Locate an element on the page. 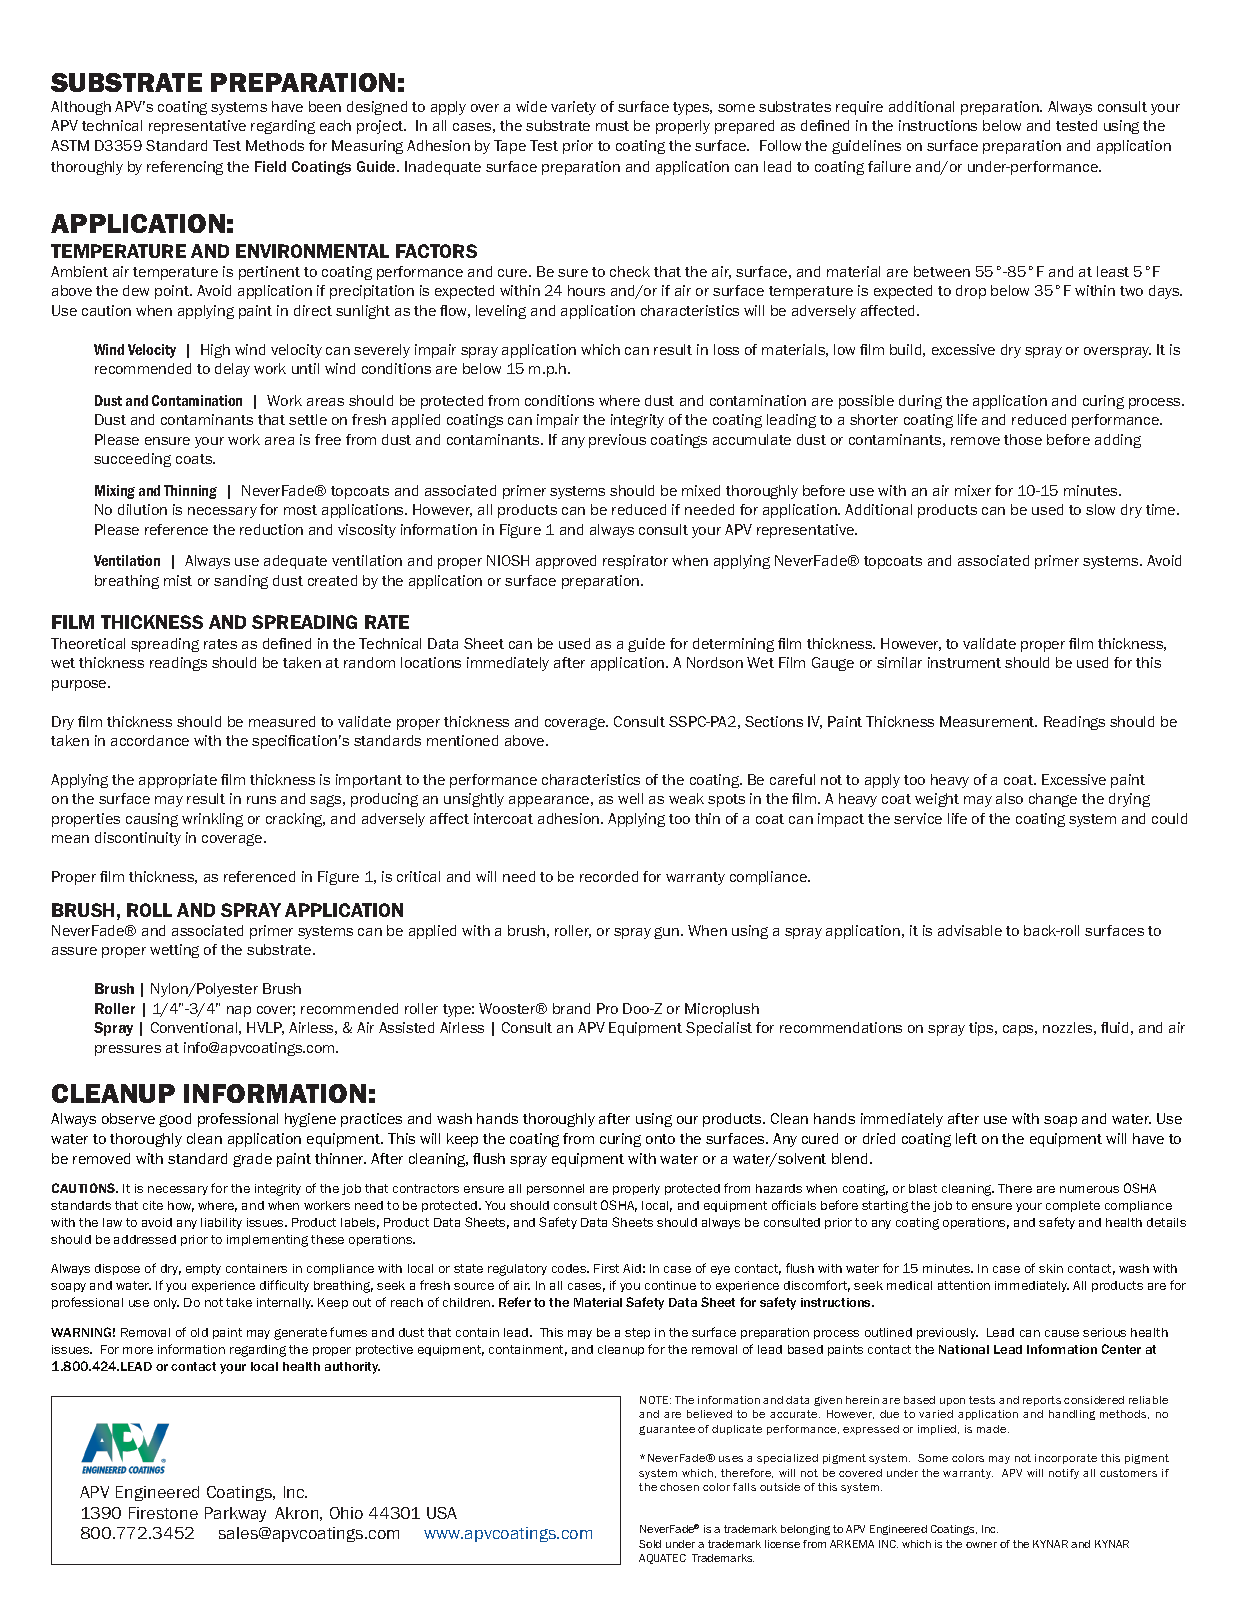 This document has height=1604, width=1240. mist is located at coordinates (178, 580).
